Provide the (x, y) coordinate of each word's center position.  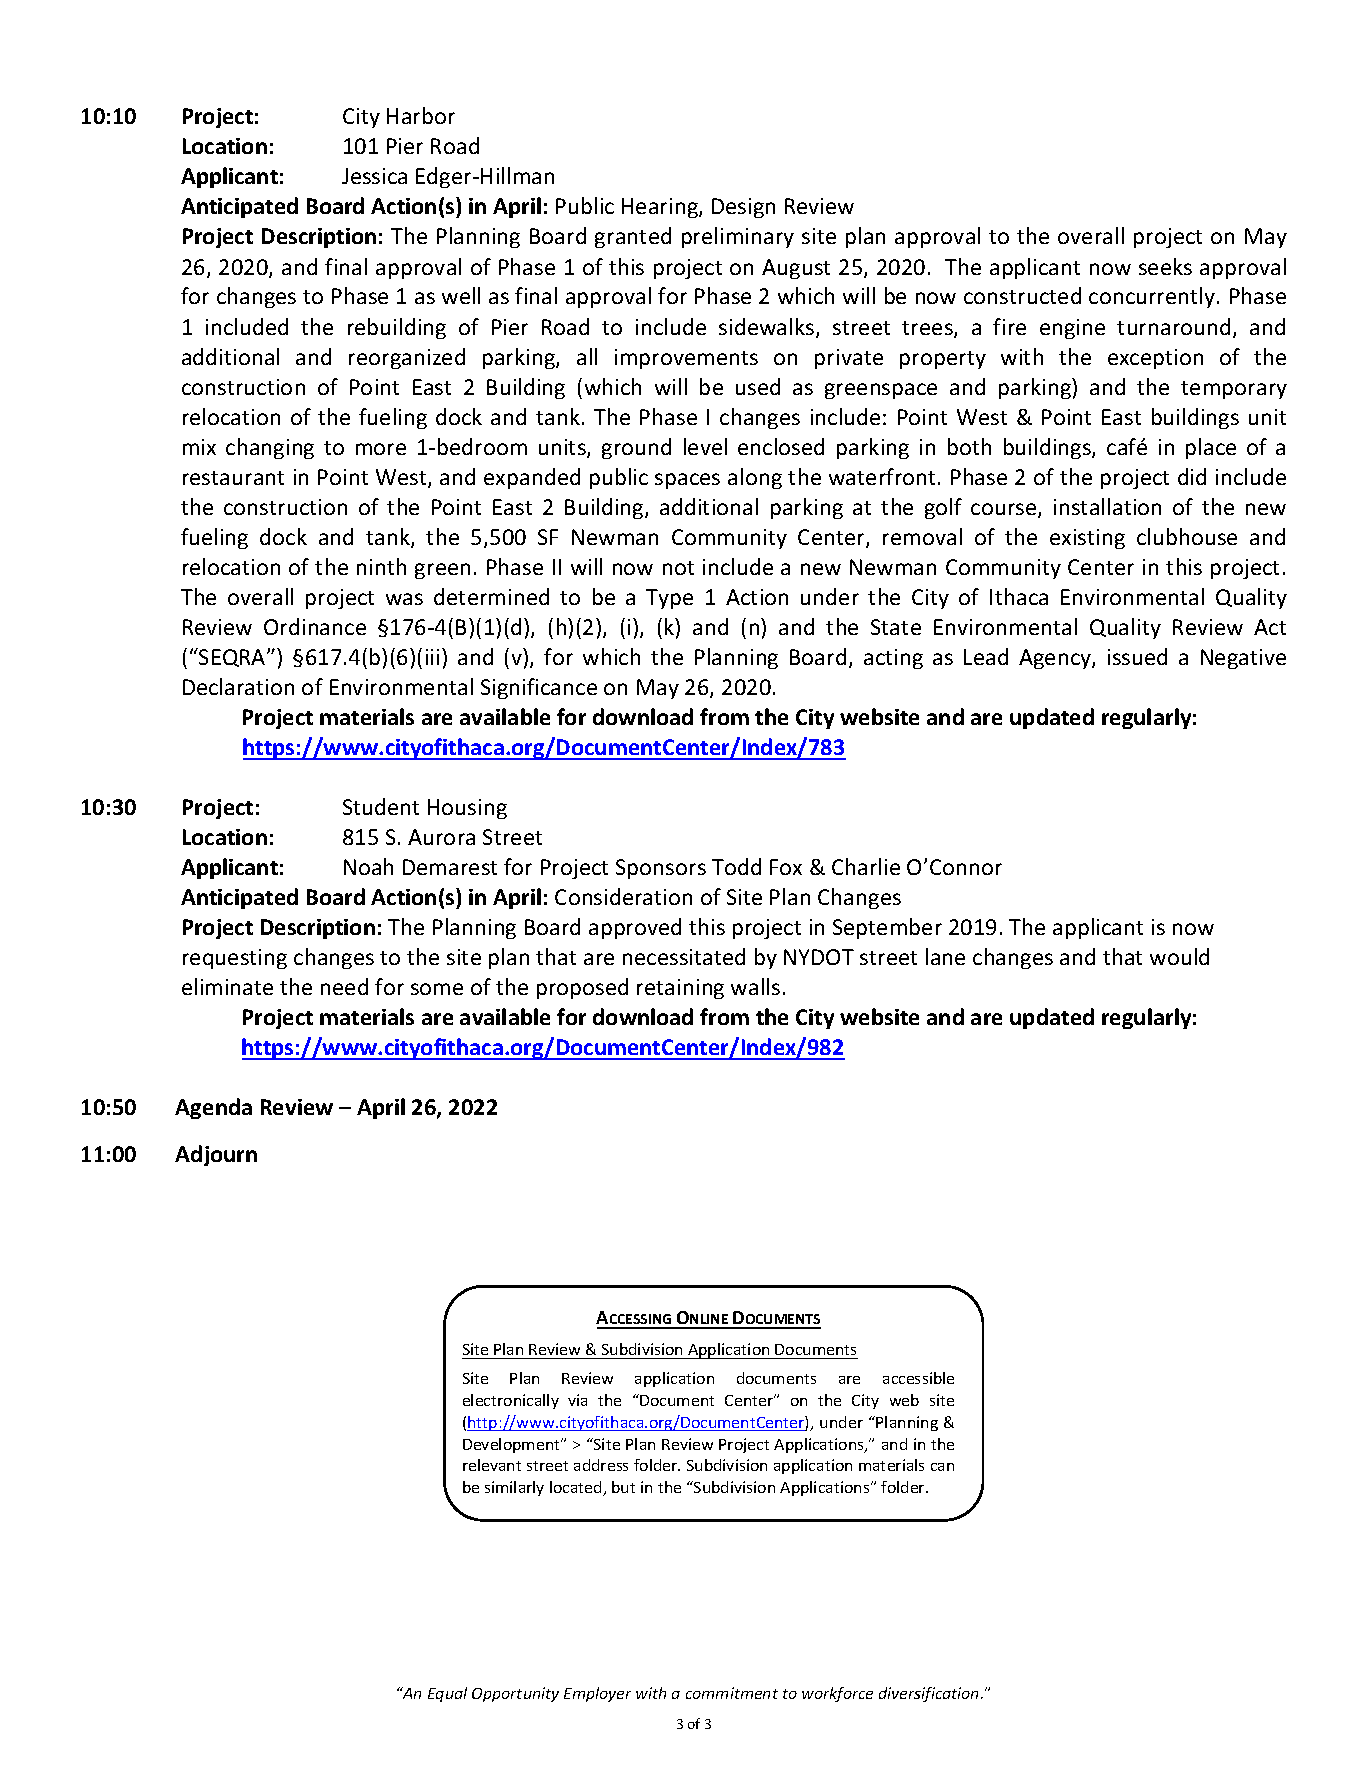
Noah (368, 866)
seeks (1165, 266)
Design (743, 208)
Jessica (374, 176)
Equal (447, 1694)
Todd (736, 866)
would (1179, 956)
